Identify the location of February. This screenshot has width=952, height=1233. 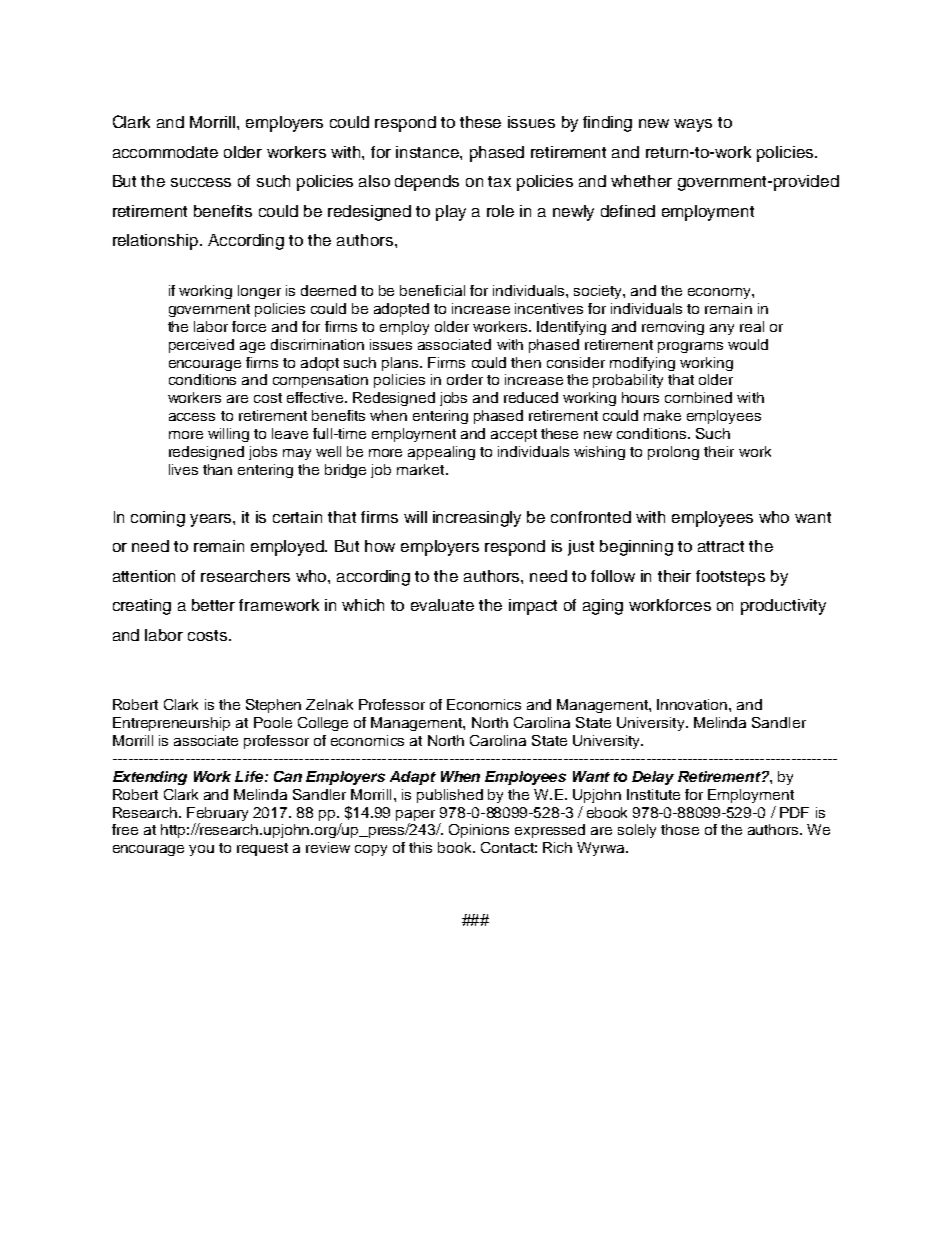
(217, 814).
